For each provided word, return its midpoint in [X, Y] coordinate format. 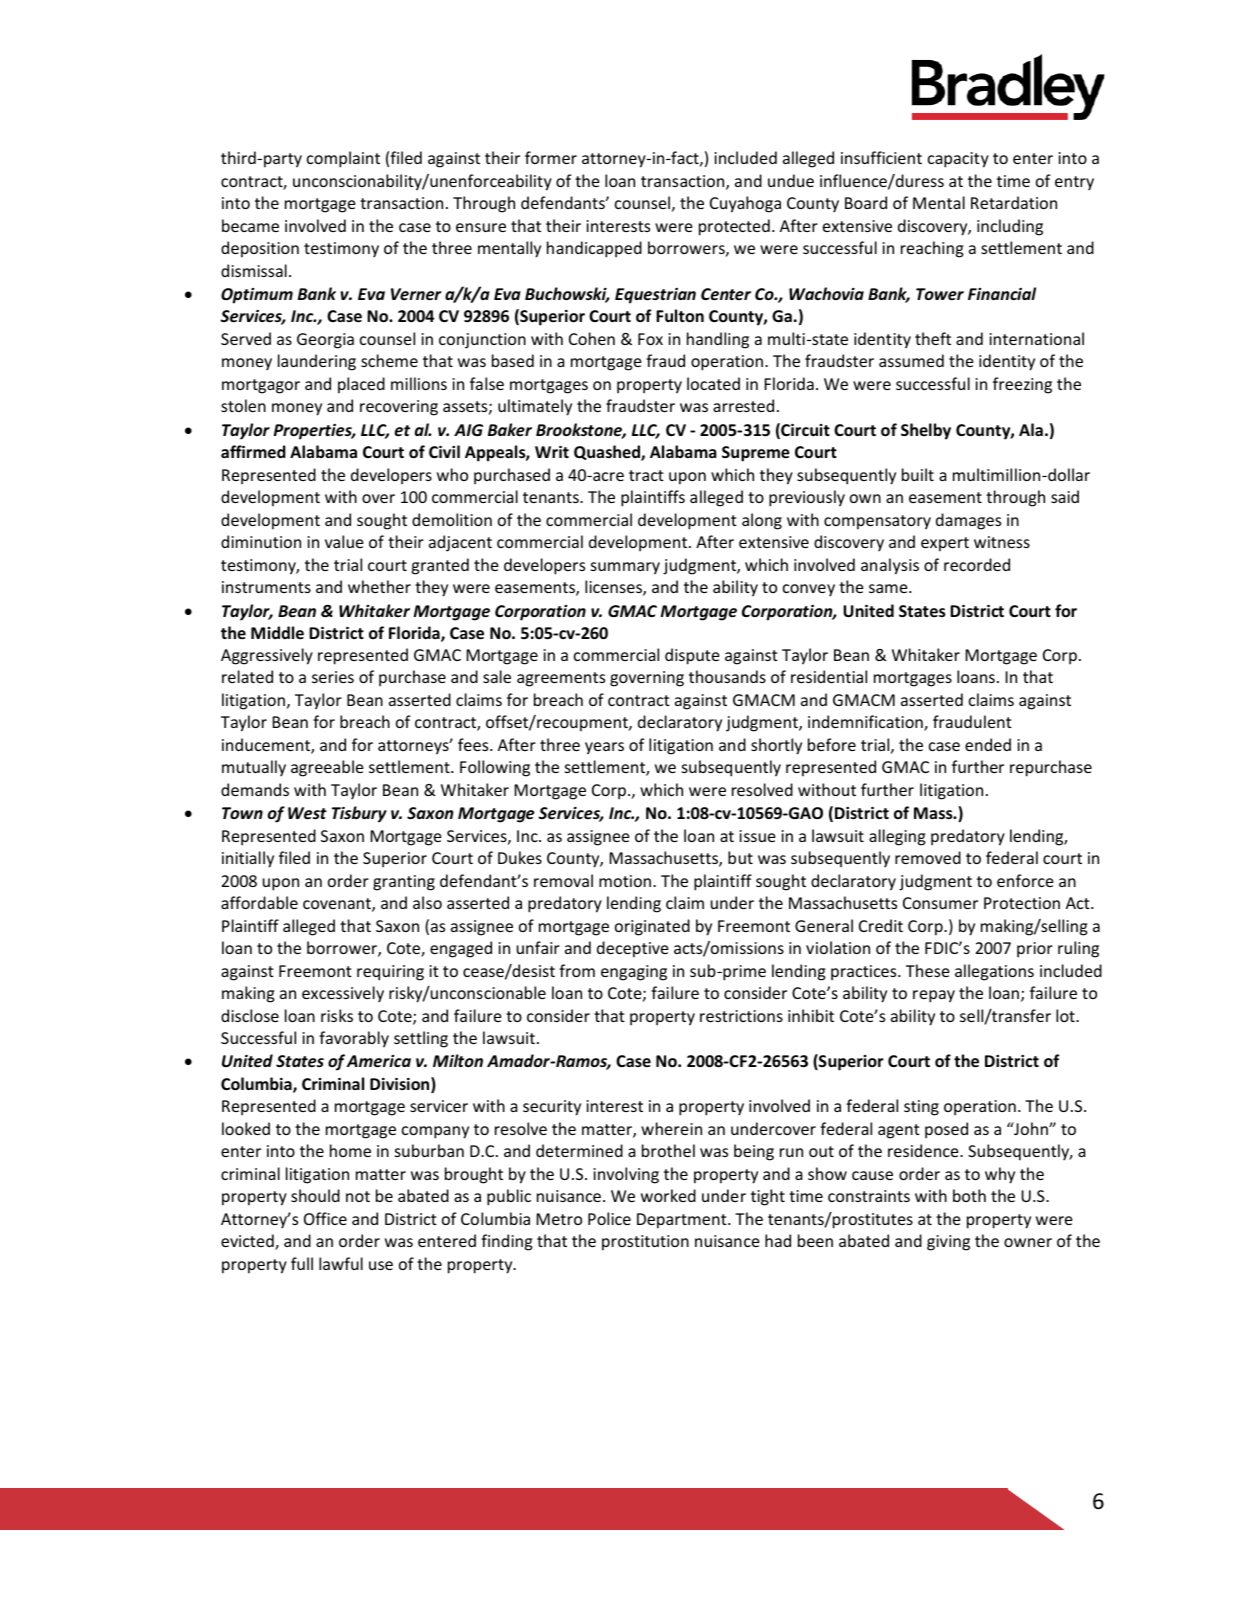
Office [325, 1218]
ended [988, 744]
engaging [634, 973]
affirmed [253, 451]
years [604, 748]
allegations [994, 972]
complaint [343, 159]
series [333, 677]
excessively [343, 994]
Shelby [926, 431]
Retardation [1014, 202]
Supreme [756, 454]
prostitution [645, 1243]
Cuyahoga [745, 204]
